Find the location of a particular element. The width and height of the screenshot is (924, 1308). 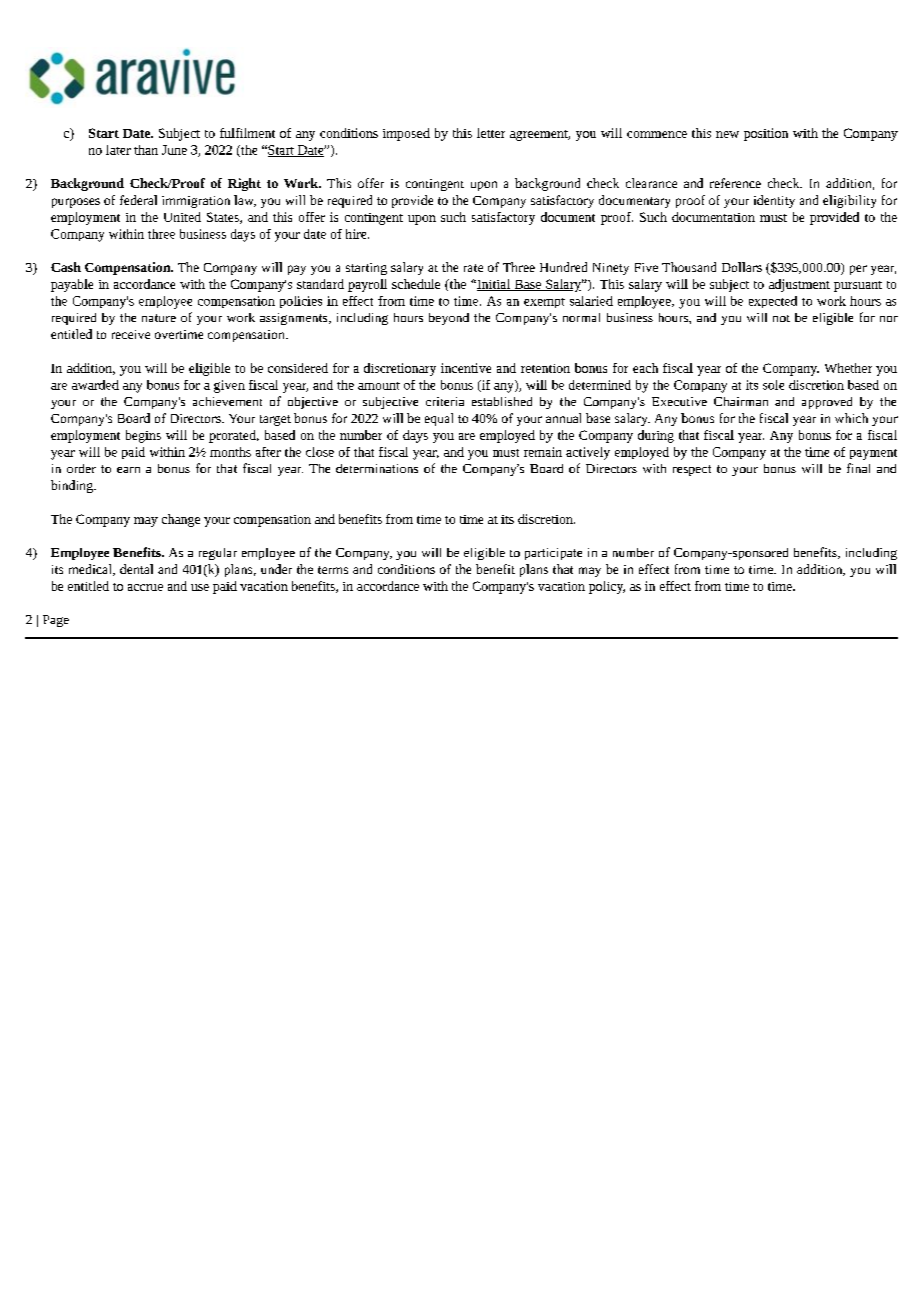

nature is located at coordinates (159, 318).
